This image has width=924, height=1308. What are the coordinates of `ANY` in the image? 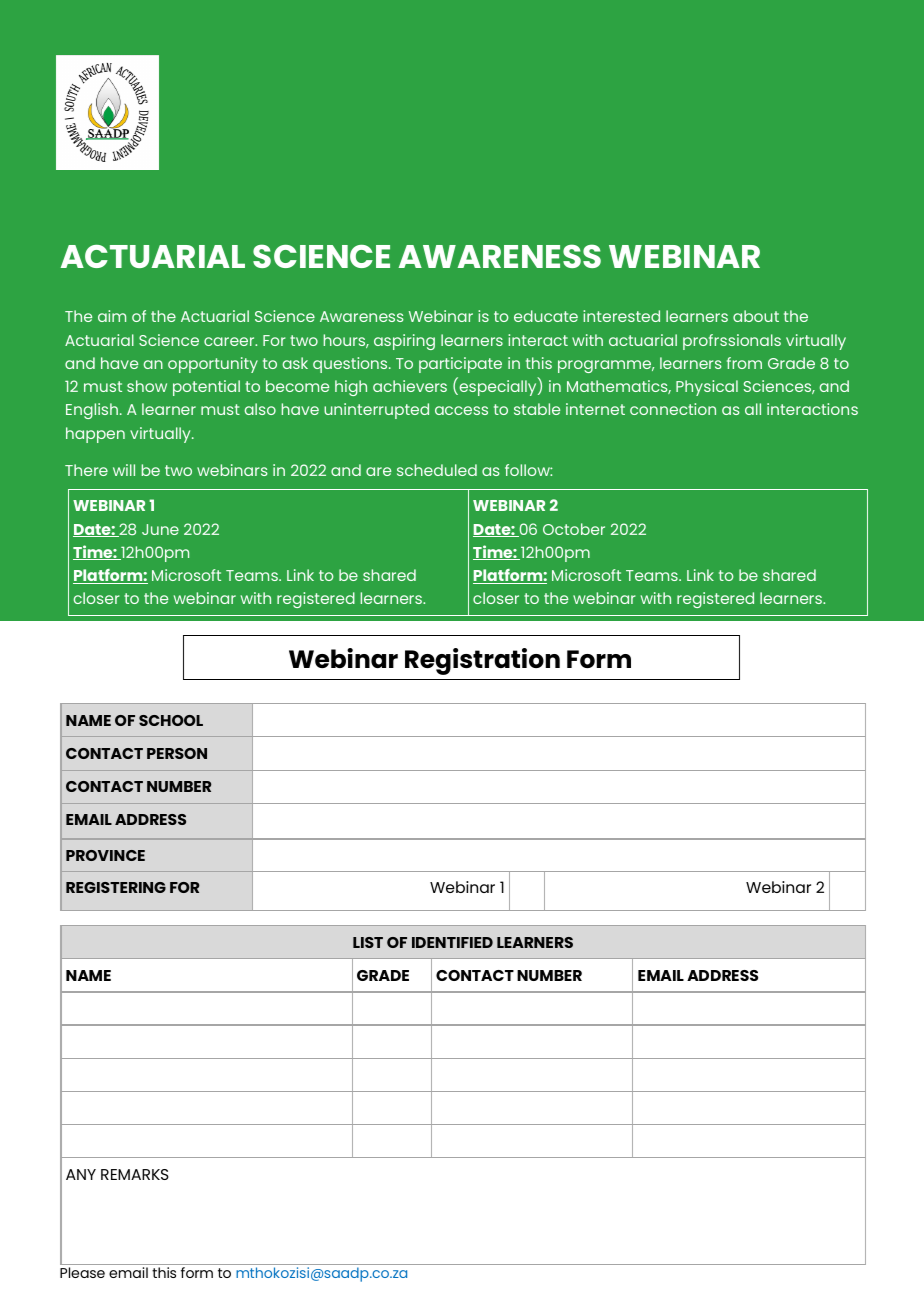 It's located at (81, 1174).
